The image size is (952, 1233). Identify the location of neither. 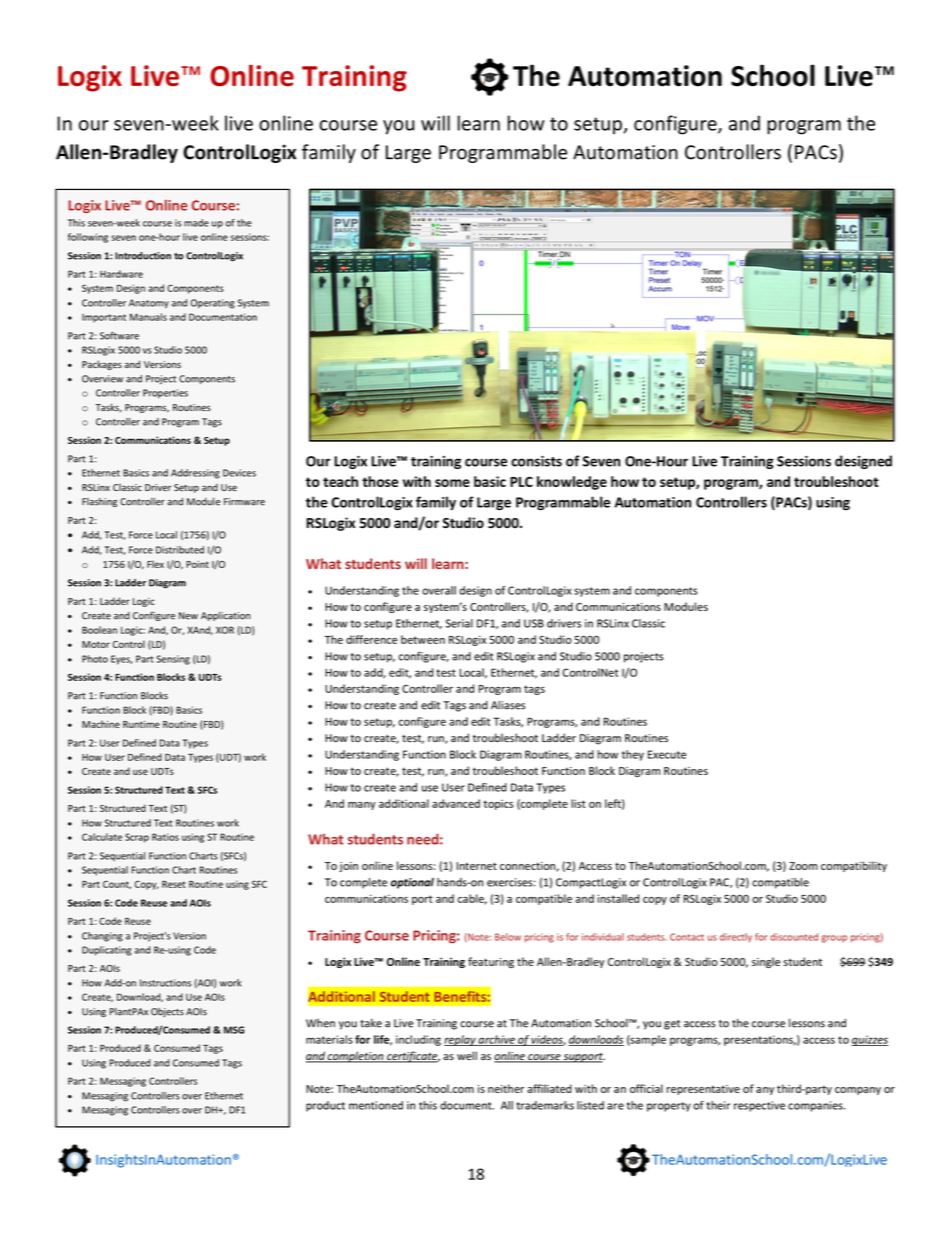
(506, 1088).
